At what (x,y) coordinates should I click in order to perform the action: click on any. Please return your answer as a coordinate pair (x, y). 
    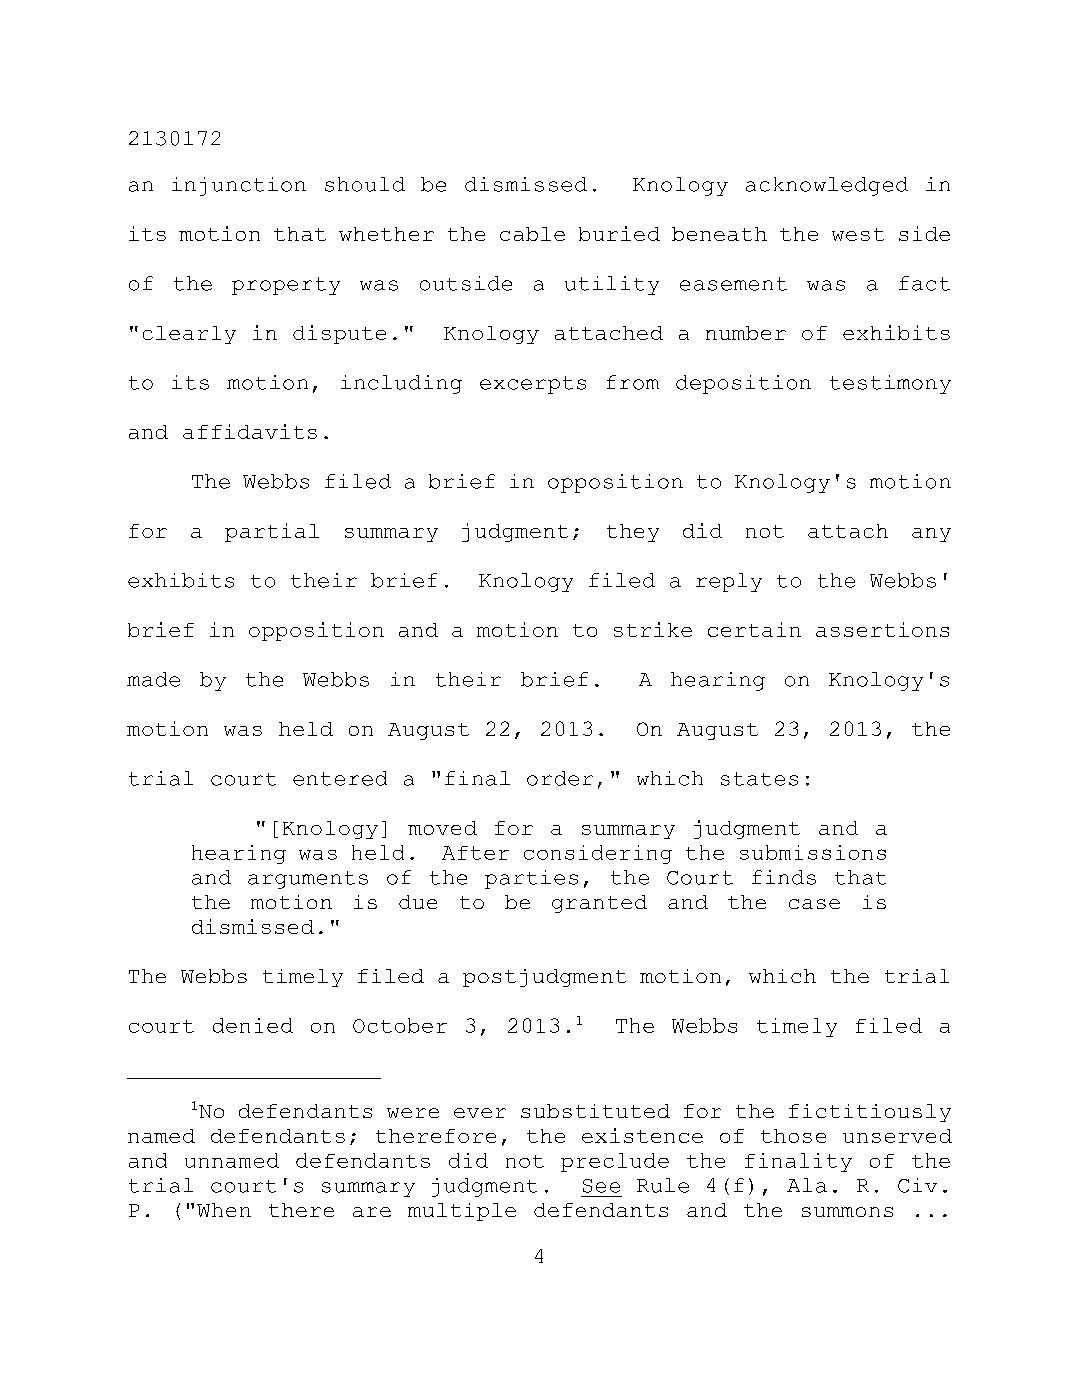
    Looking at the image, I should click on (931, 535).
